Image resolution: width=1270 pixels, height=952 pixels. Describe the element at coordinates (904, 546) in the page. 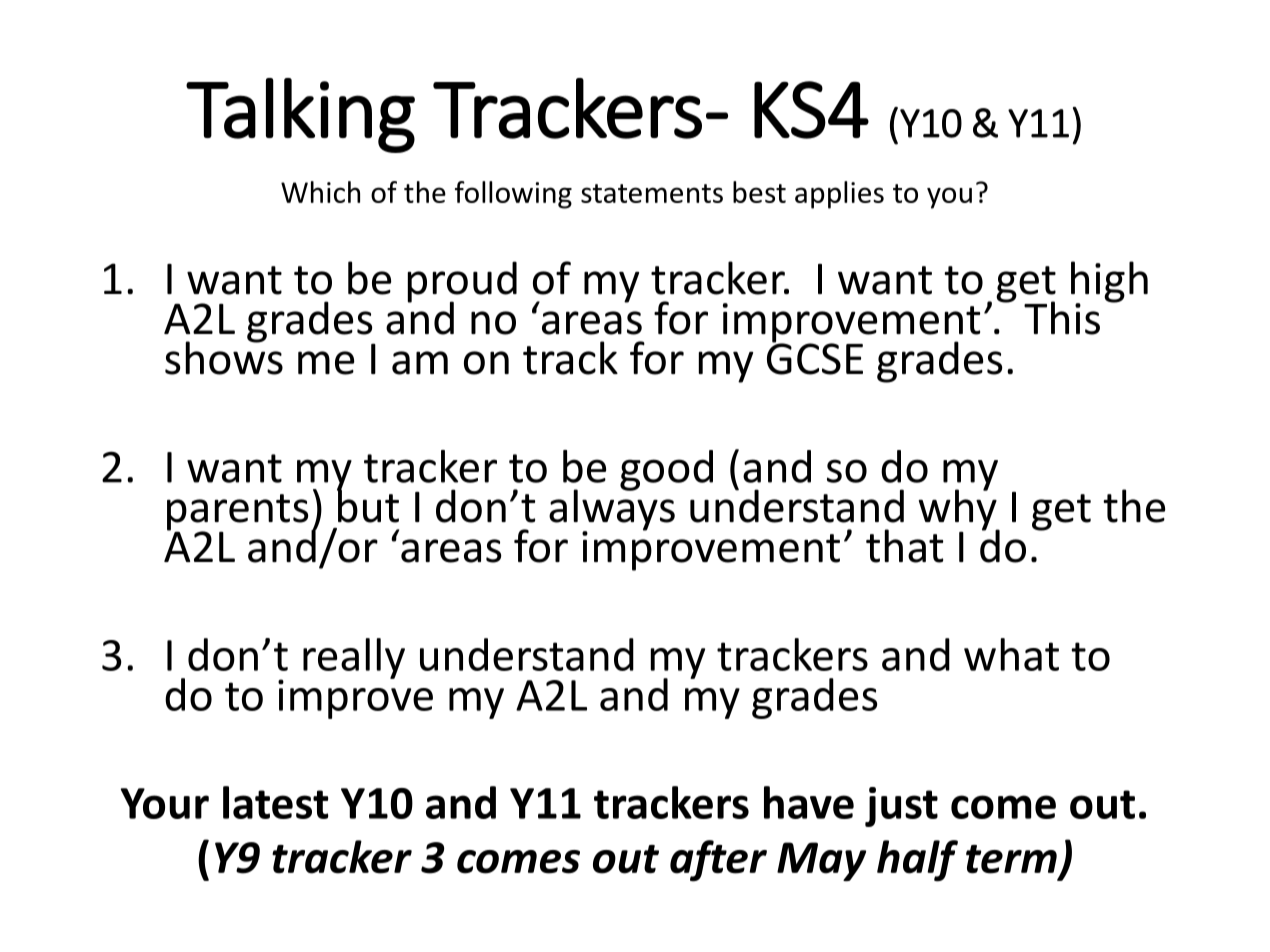

I see `that` at that location.
